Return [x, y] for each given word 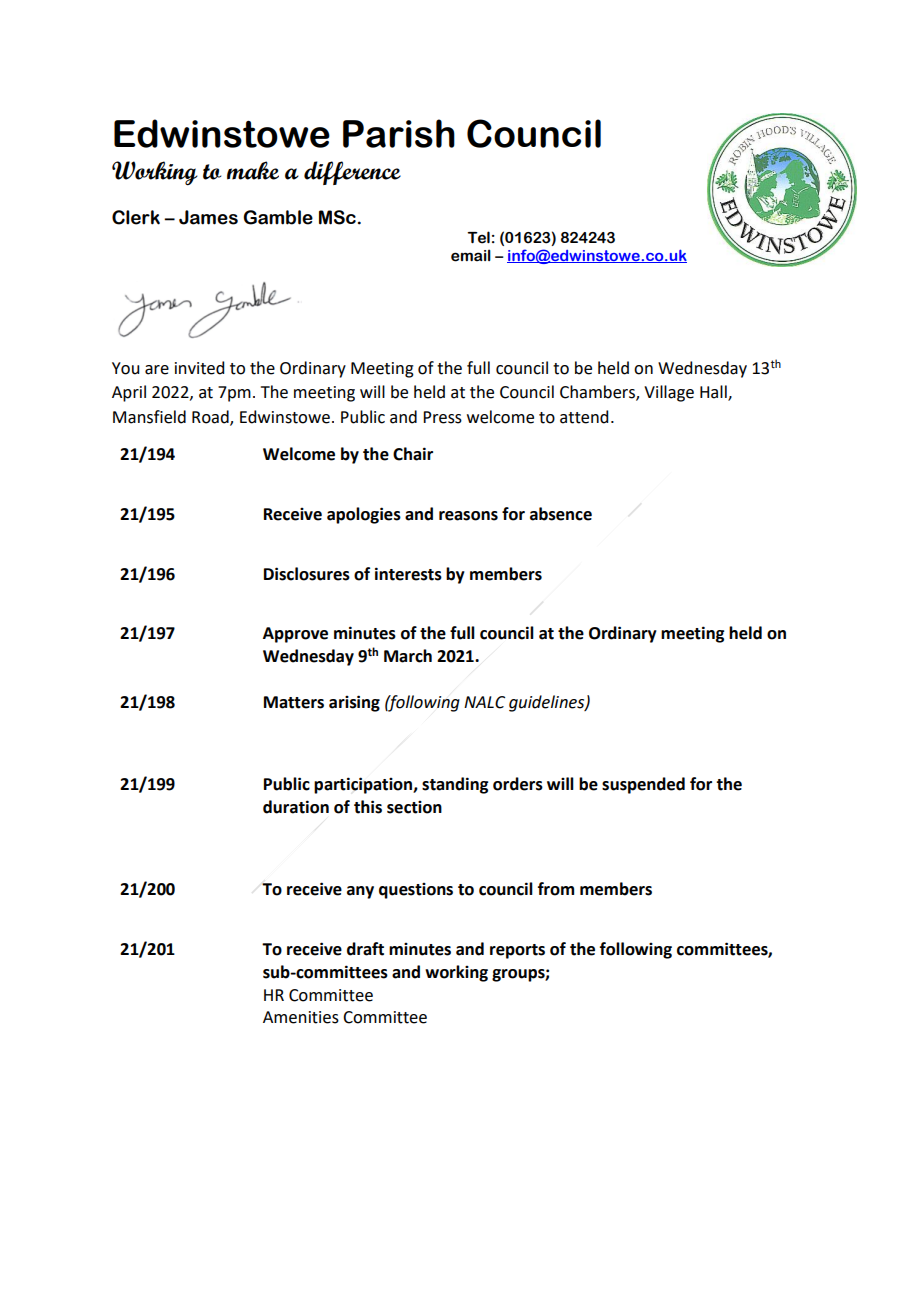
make [253, 170]
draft [365, 949]
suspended [643, 785]
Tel [478, 237]
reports [517, 951]
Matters [294, 702]
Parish [399, 133]
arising [354, 703]
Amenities [301, 1017]
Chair [413, 454]
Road [211, 418]
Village [669, 393]
